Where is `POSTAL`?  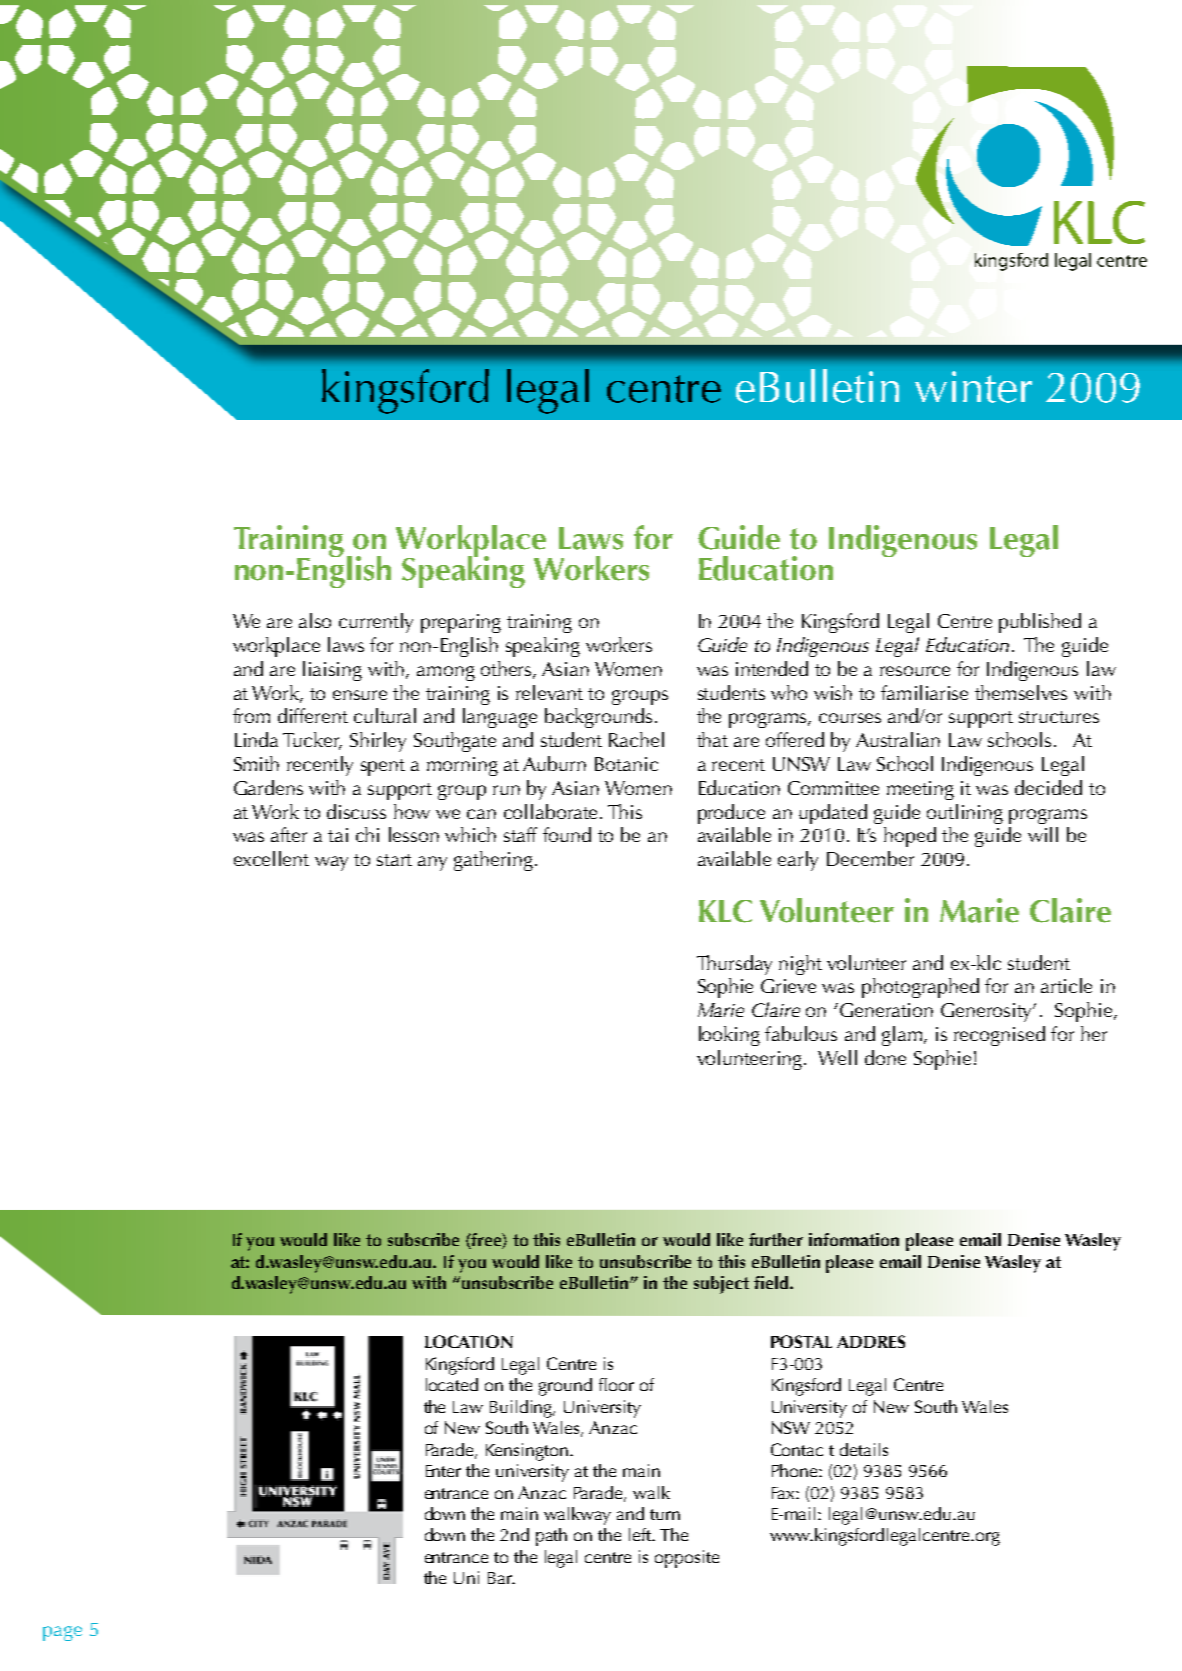 POSTAL is located at coordinates (801, 1341).
